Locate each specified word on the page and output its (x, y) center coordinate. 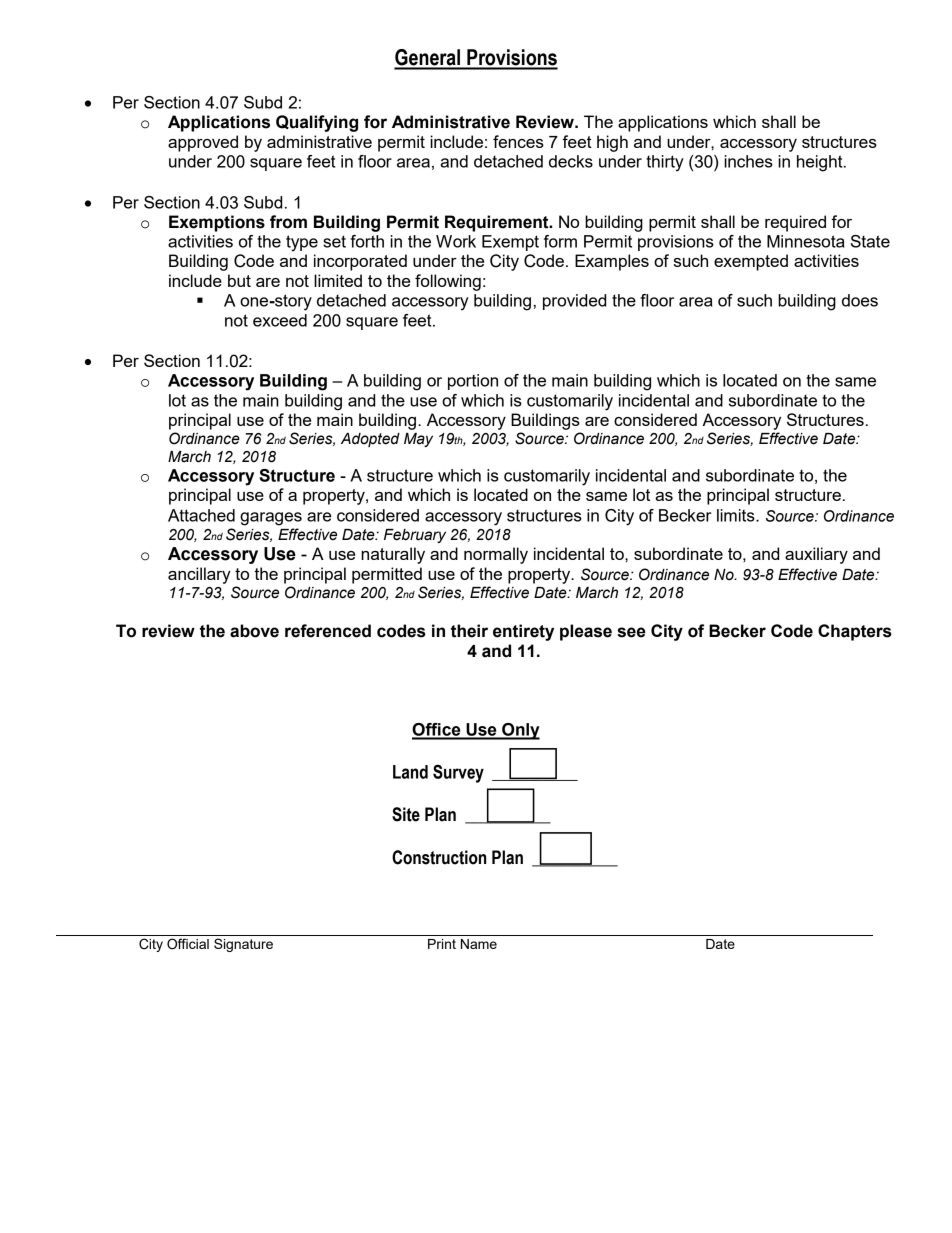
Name (479, 944)
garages (271, 519)
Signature (243, 945)
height (821, 163)
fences (518, 141)
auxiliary (816, 555)
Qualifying (317, 123)
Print (442, 944)
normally (496, 555)
